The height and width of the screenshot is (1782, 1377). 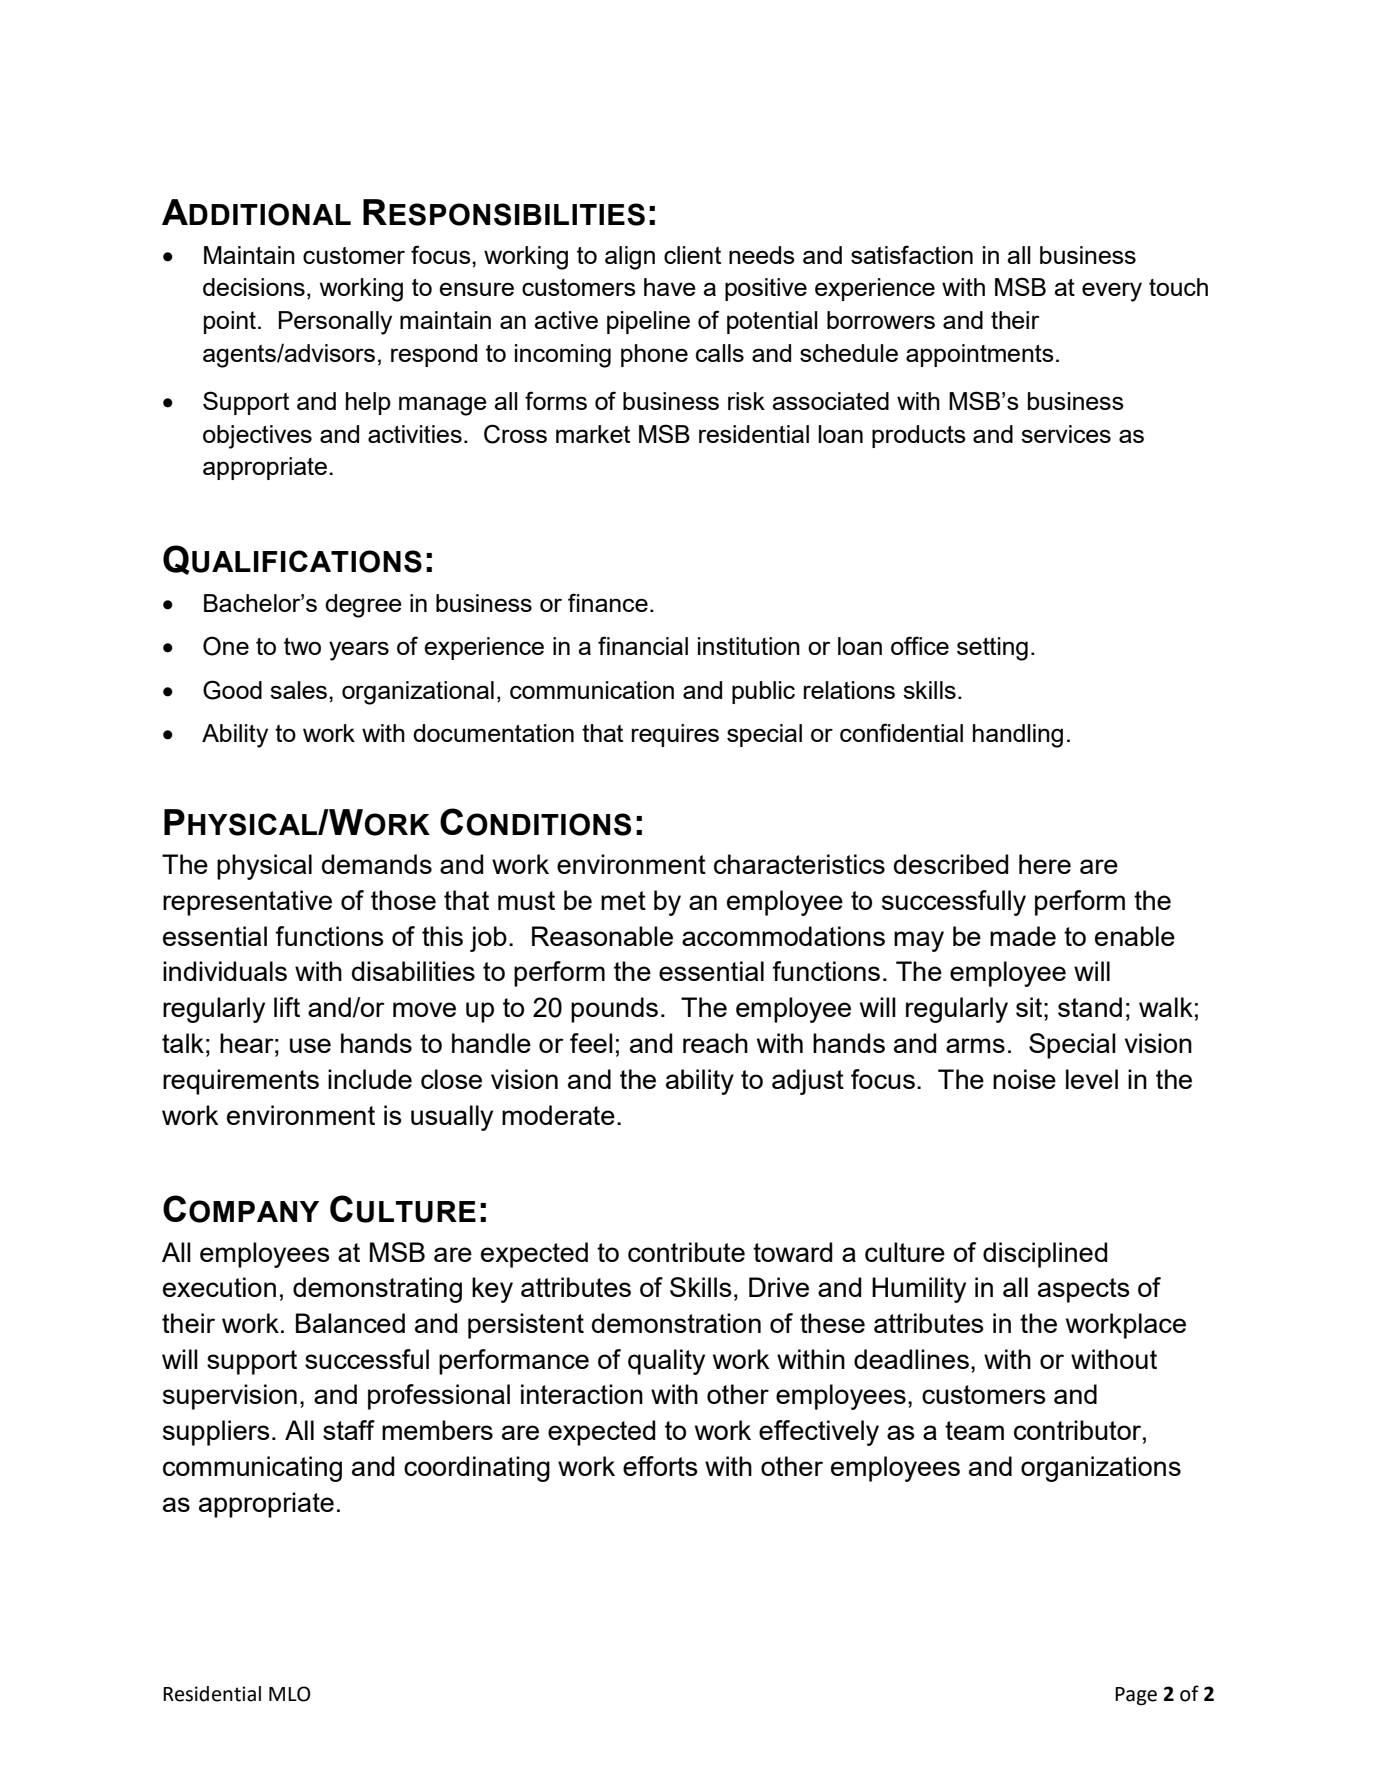 What do you see at coordinates (676, 1323) in the screenshot?
I see `demonstration` at bounding box center [676, 1323].
